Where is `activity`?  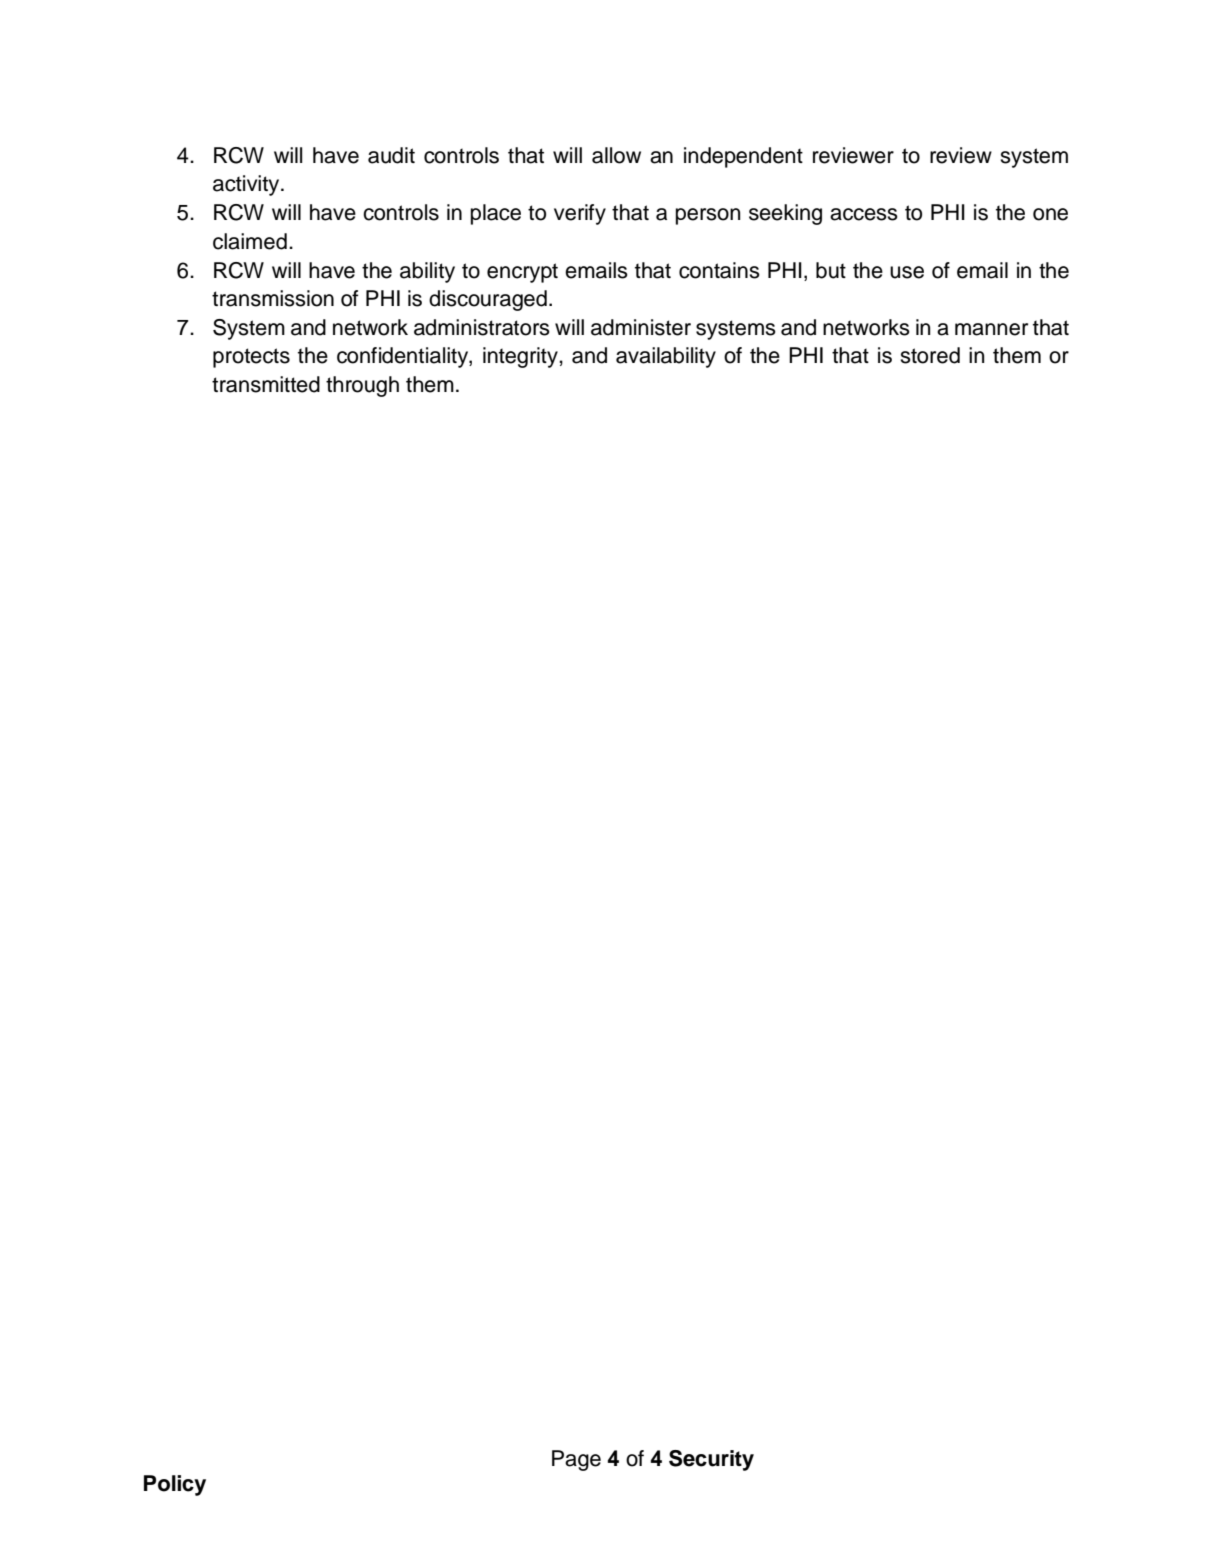 activity is located at coordinates (247, 185).
